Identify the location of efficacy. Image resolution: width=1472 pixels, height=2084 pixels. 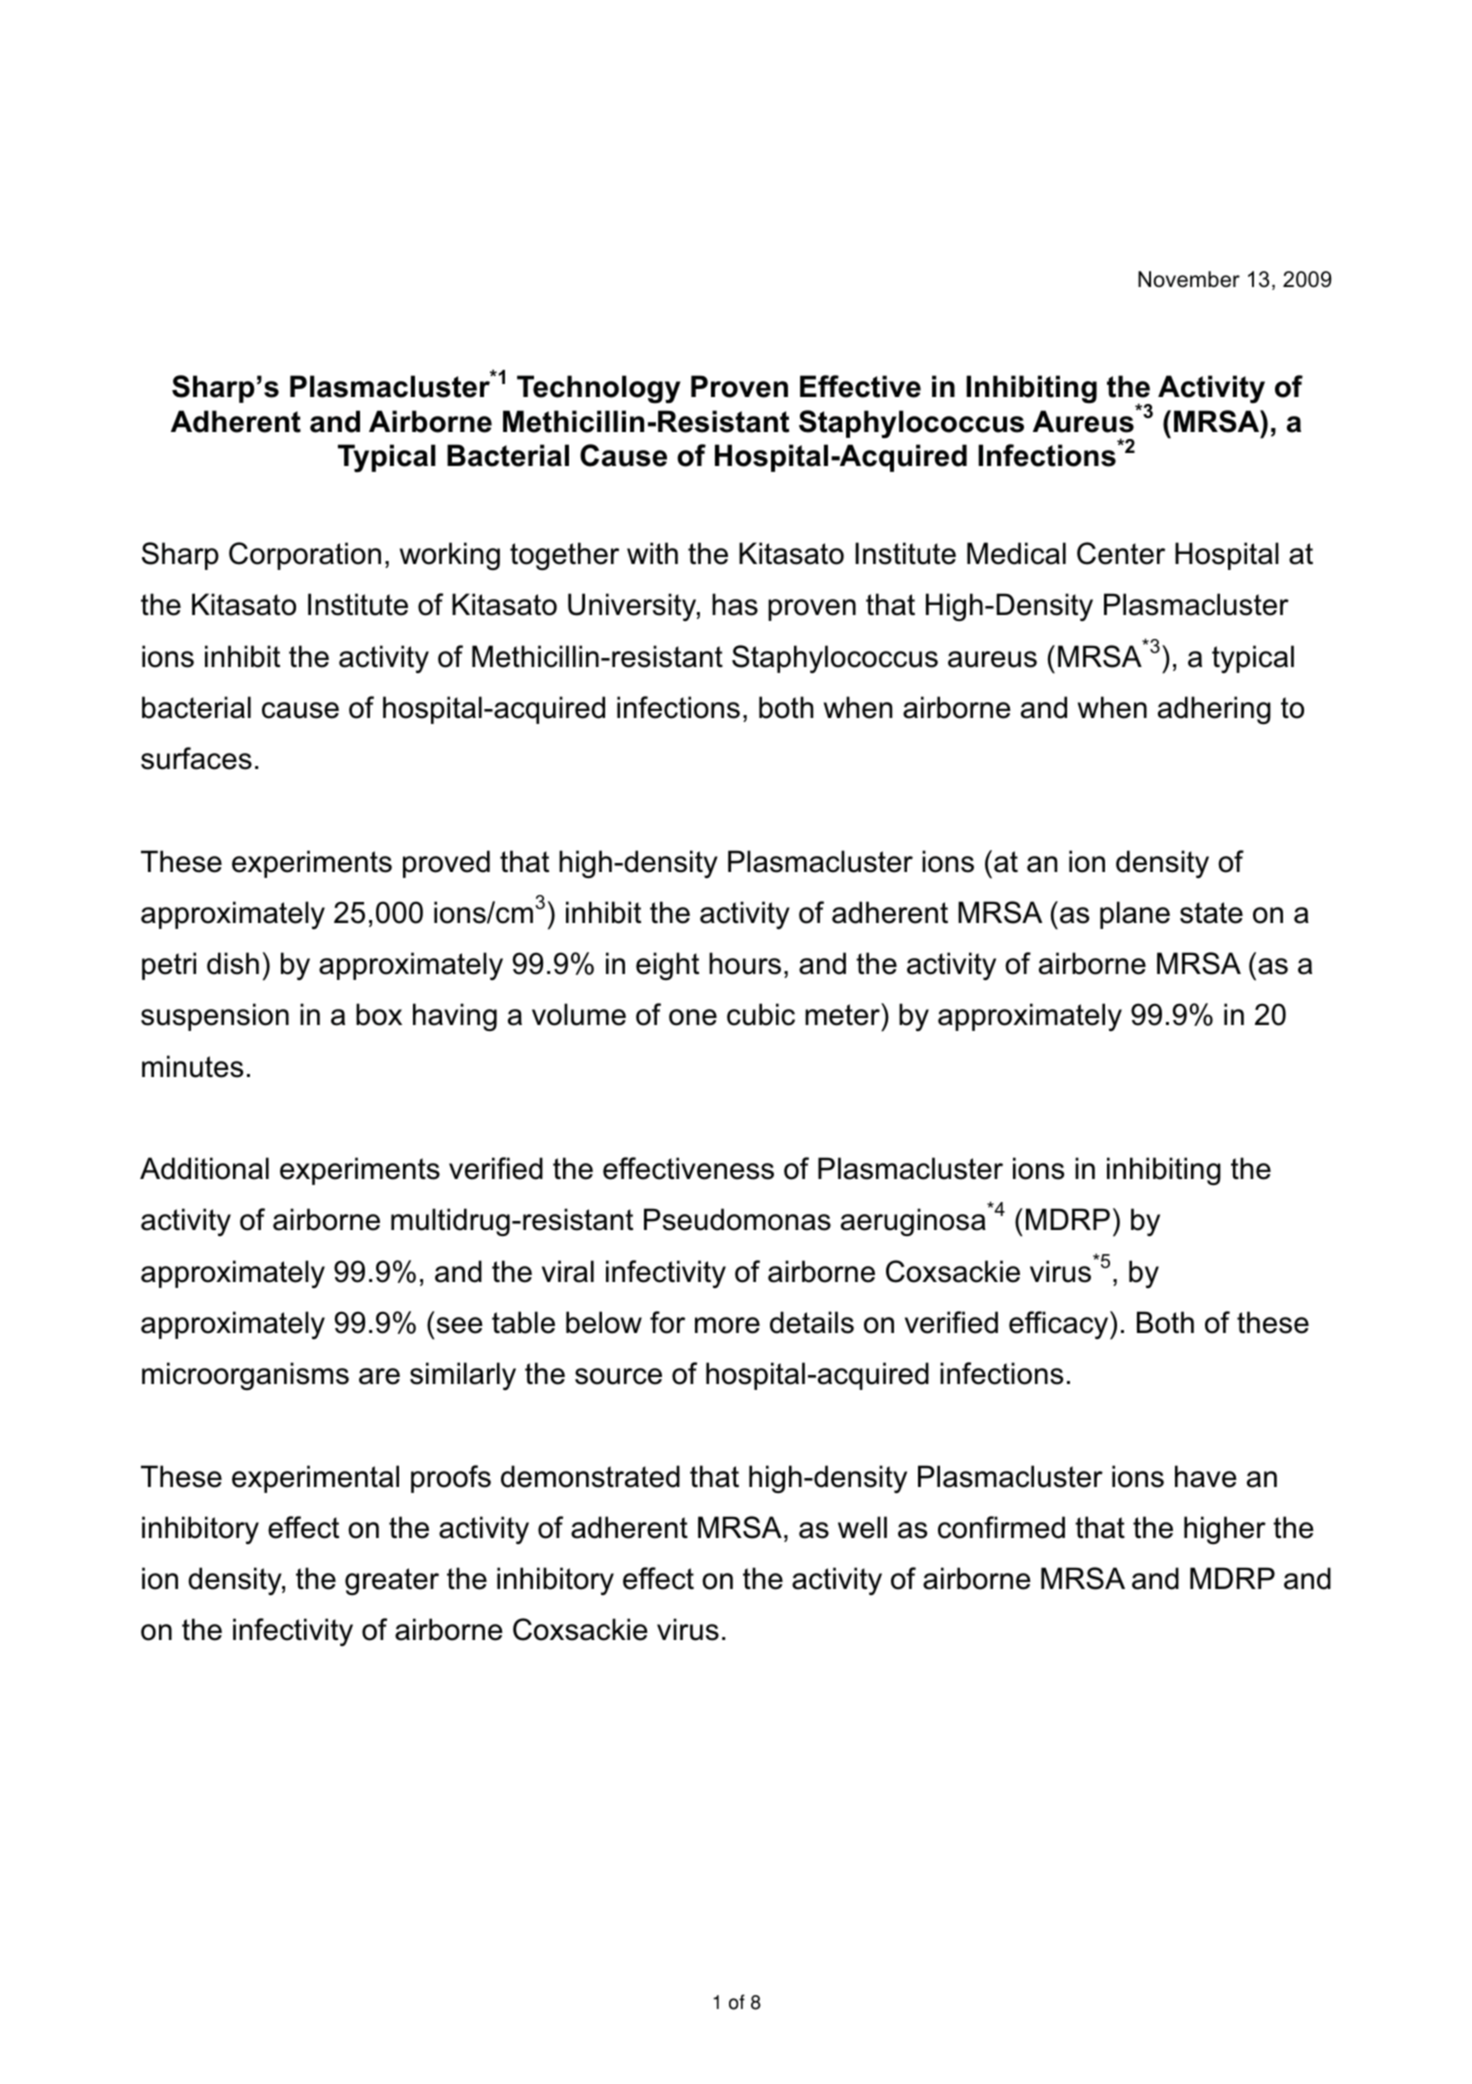
(1060, 1325).
